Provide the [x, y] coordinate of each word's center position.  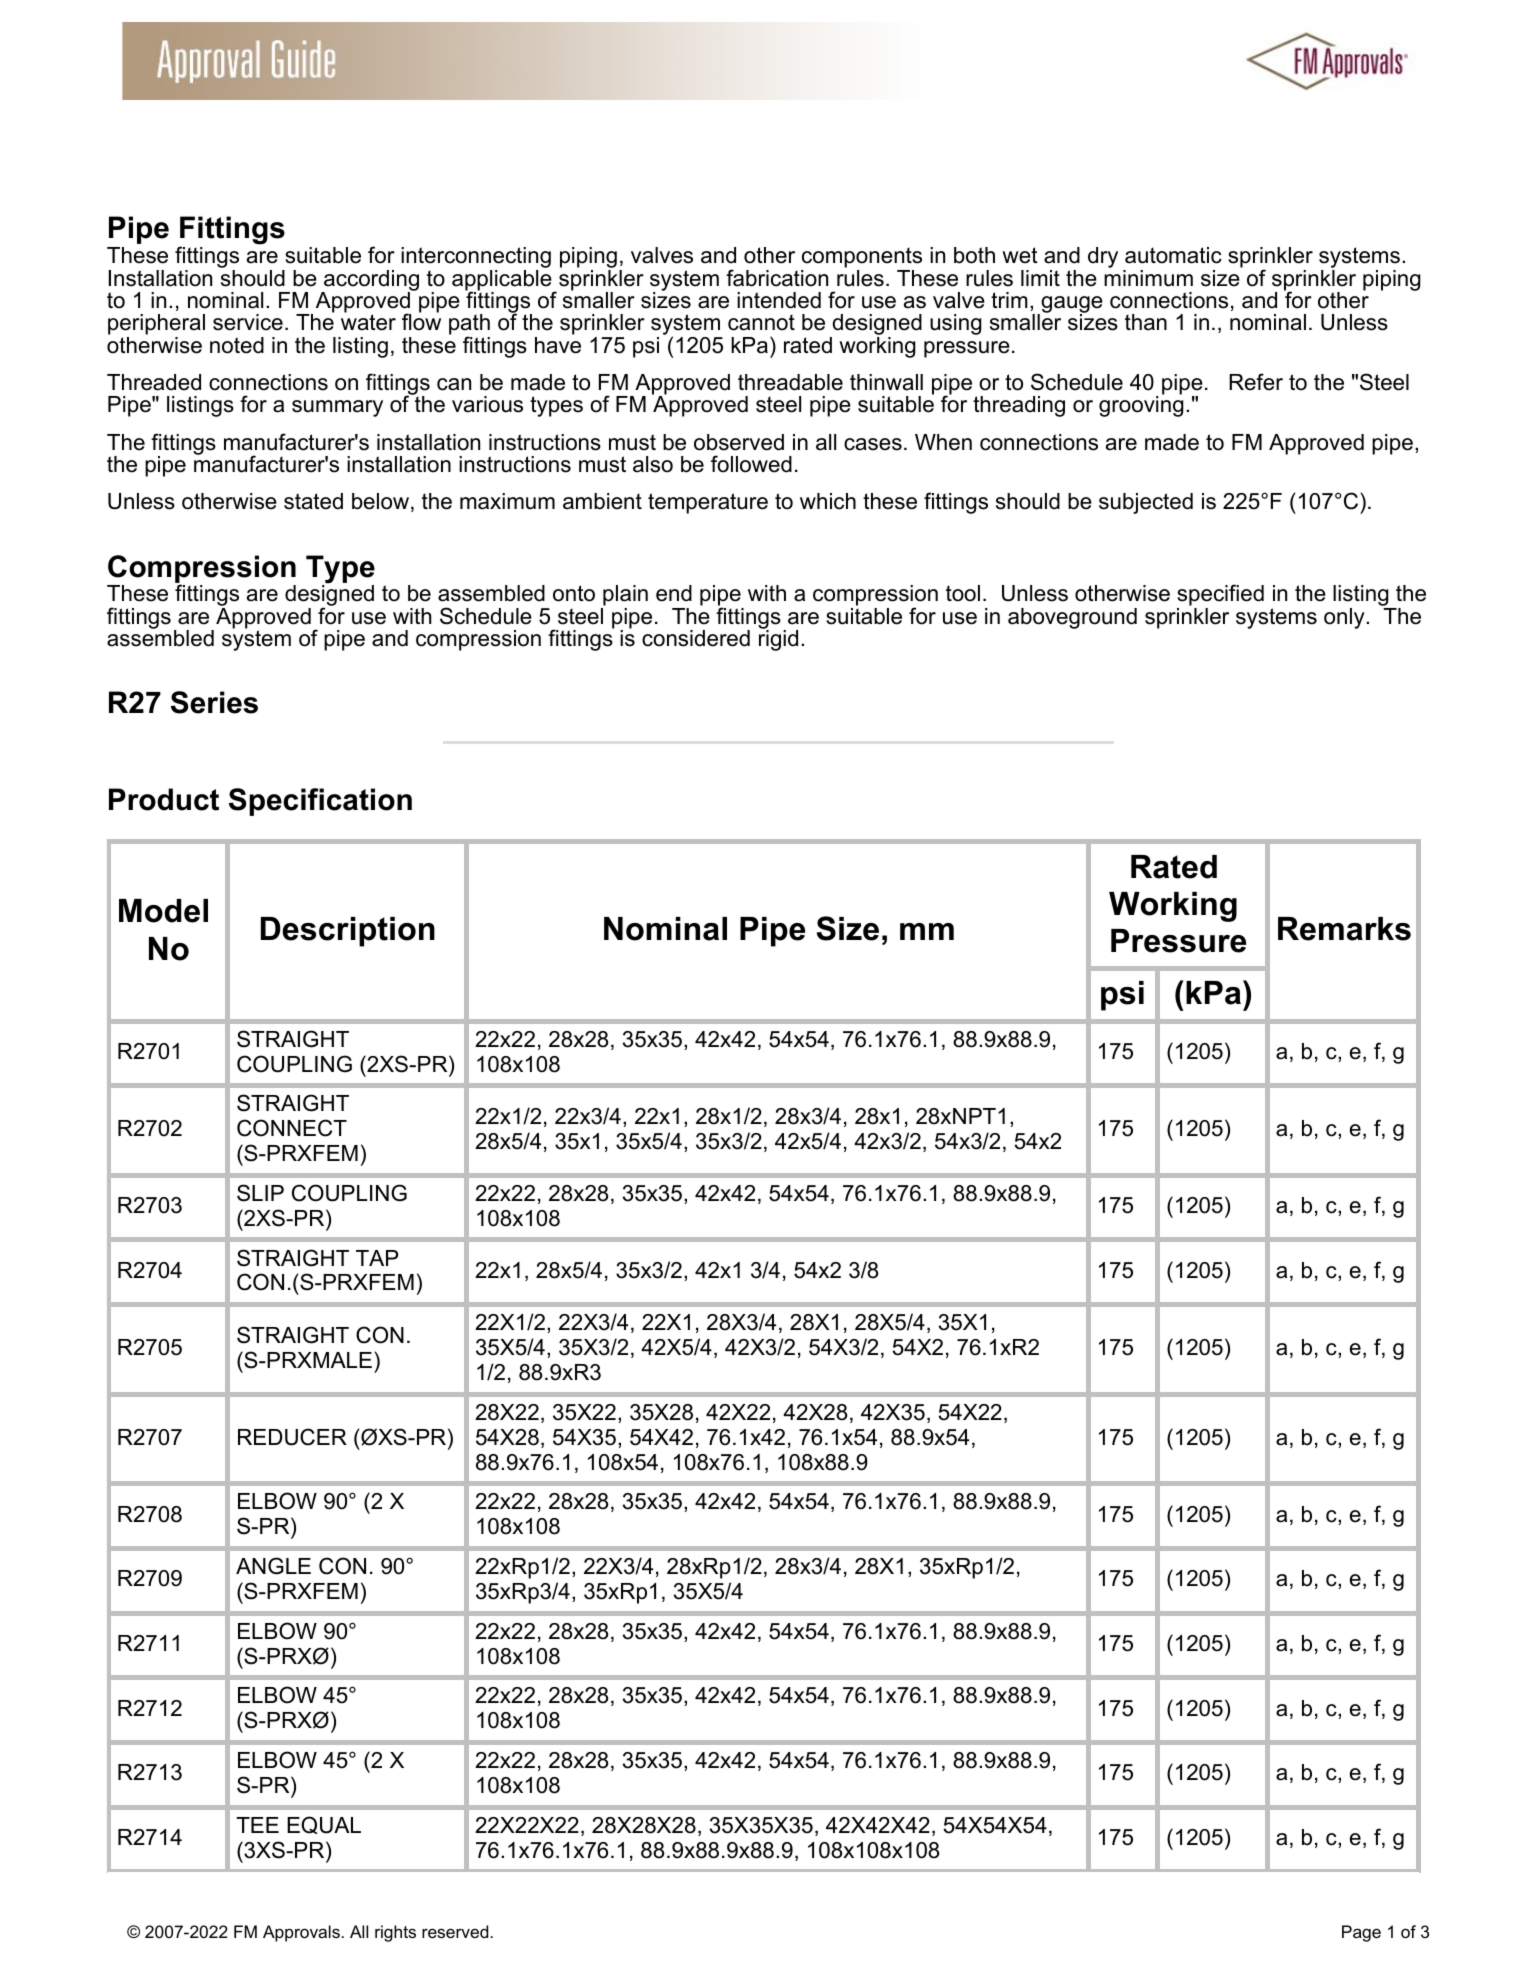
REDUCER [292, 1437]
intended [779, 300]
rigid [778, 639]
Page [1361, 1933]
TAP [377, 1258]
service [248, 322]
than [1146, 322]
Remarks [1344, 929]
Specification [320, 802]
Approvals [301, 1933]
